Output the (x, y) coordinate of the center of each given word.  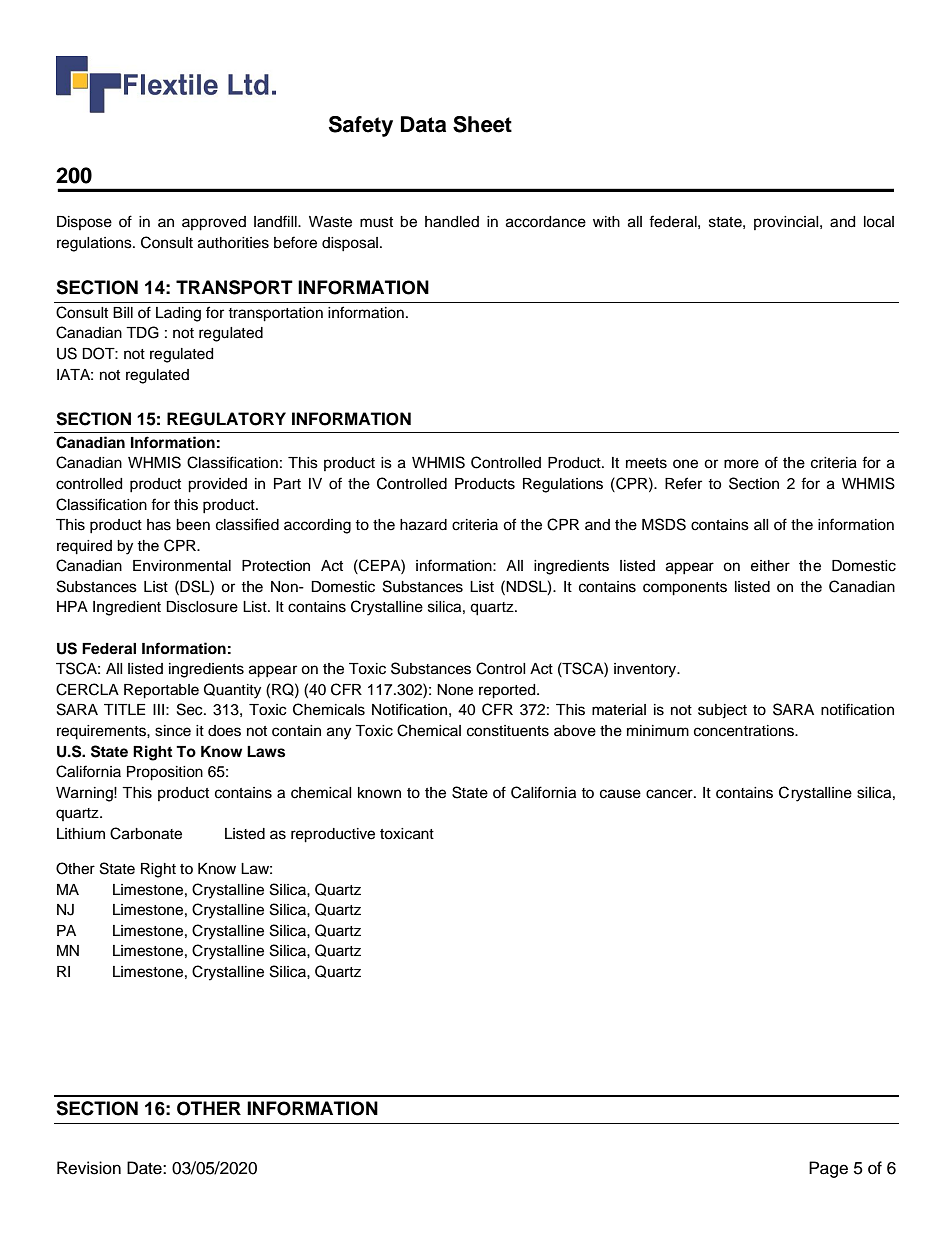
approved (214, 223)
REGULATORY (226, 419)
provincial (787, 223)
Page (828, 1169)
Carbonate (146, 833)
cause (620, 794)
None (455, 690)
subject (722, 711)
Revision (89, 1168)
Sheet (482, 124)
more (741, 464)
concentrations (745, 731)
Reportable (161, 691)
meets (646, 463)
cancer (670, 794)
